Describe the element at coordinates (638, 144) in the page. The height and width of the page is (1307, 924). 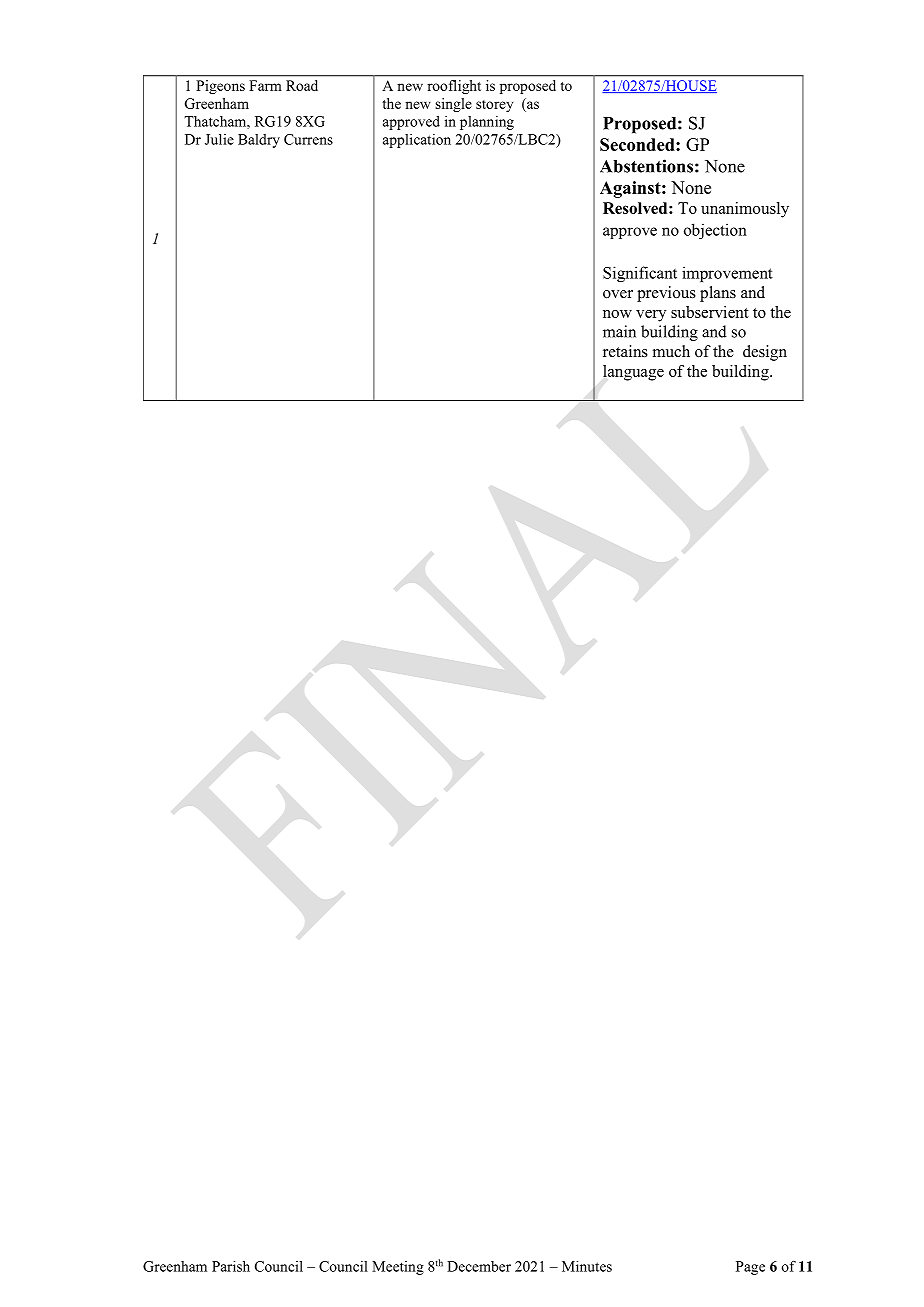
I see `Seconded` at that location.
